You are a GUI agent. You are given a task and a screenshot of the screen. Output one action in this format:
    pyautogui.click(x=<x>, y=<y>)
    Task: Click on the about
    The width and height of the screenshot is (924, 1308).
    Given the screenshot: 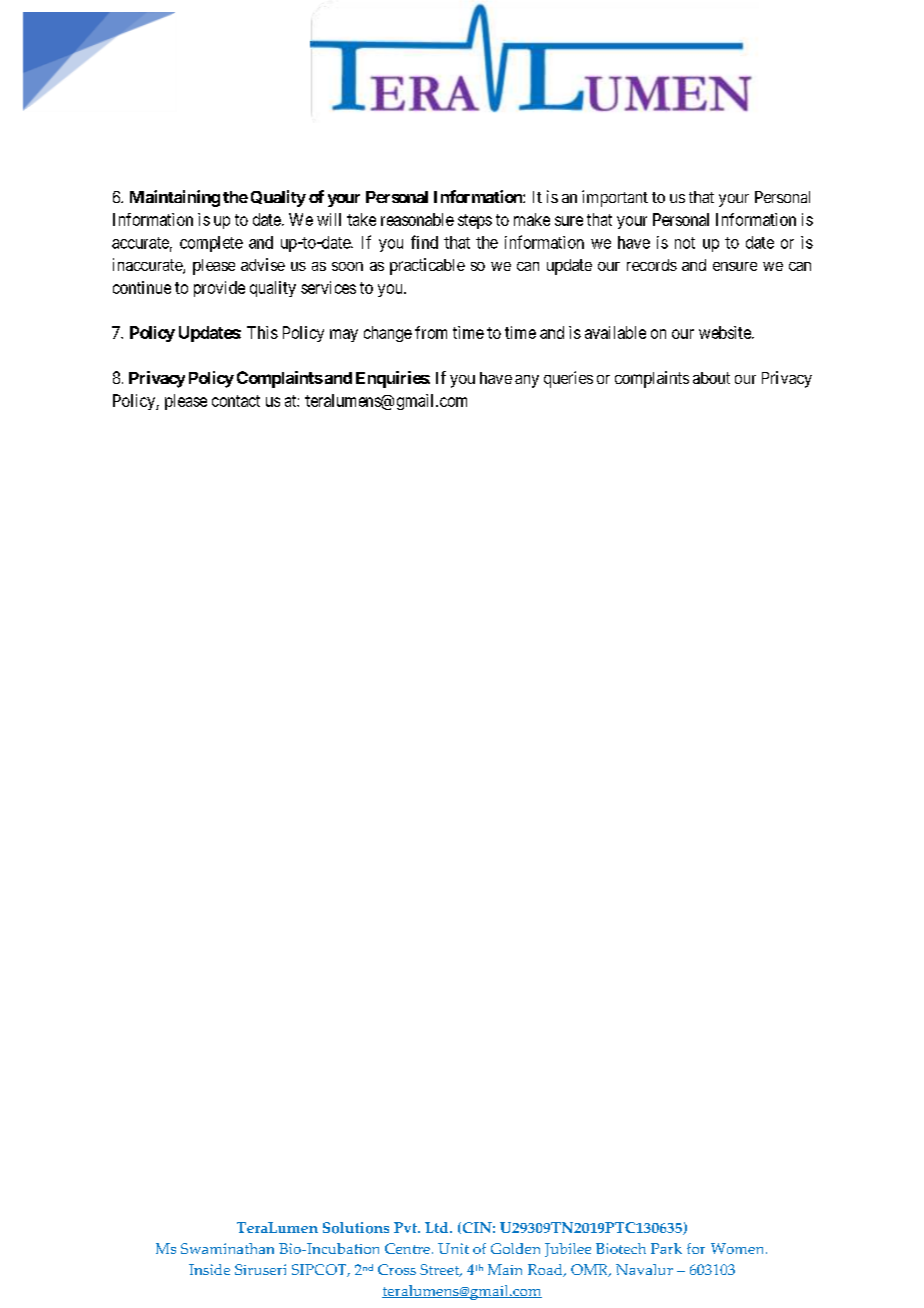 What is the action you would take?
    pyautogui.click(x=711, y=378)
